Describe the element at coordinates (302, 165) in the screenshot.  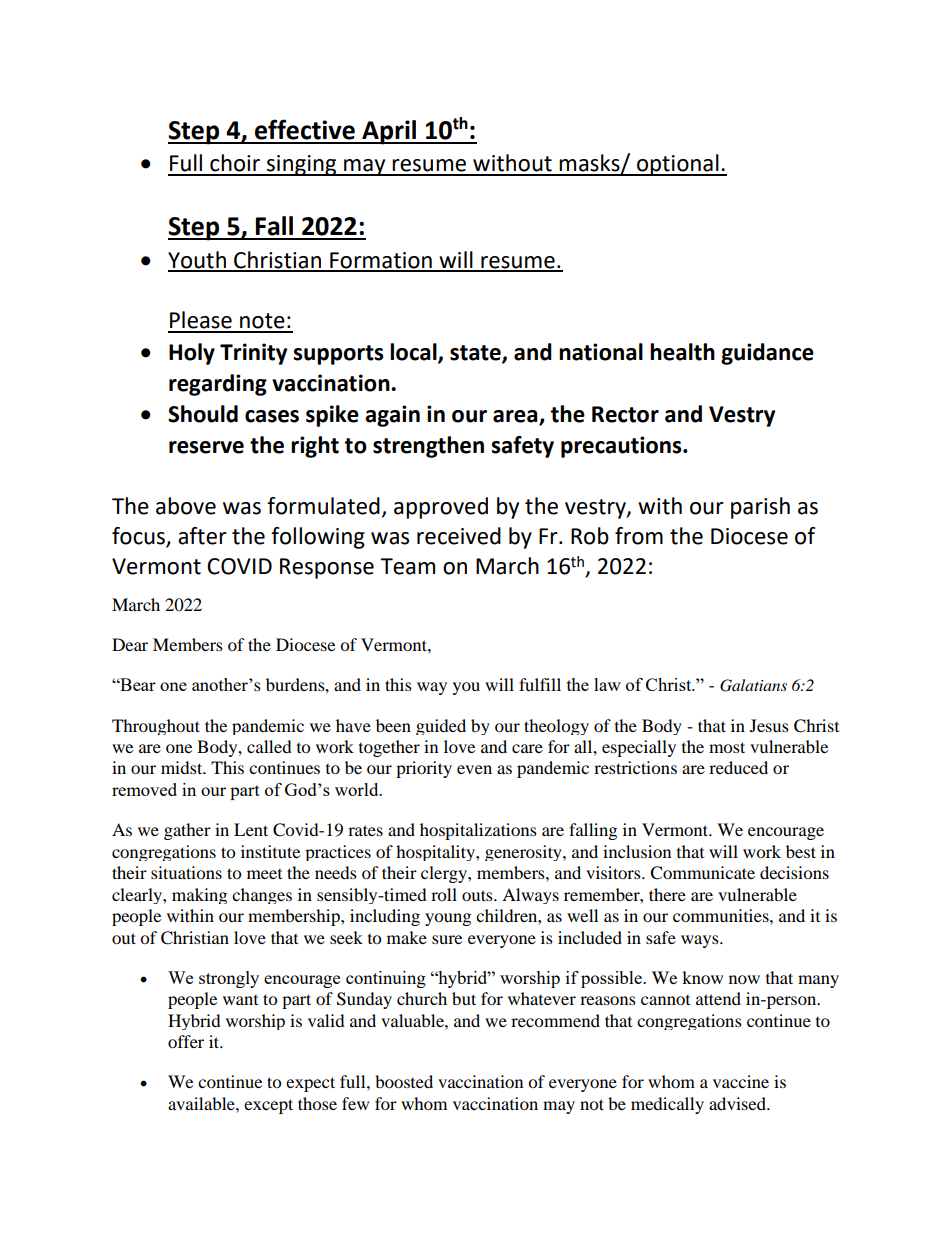
I see `singing` at that location.
